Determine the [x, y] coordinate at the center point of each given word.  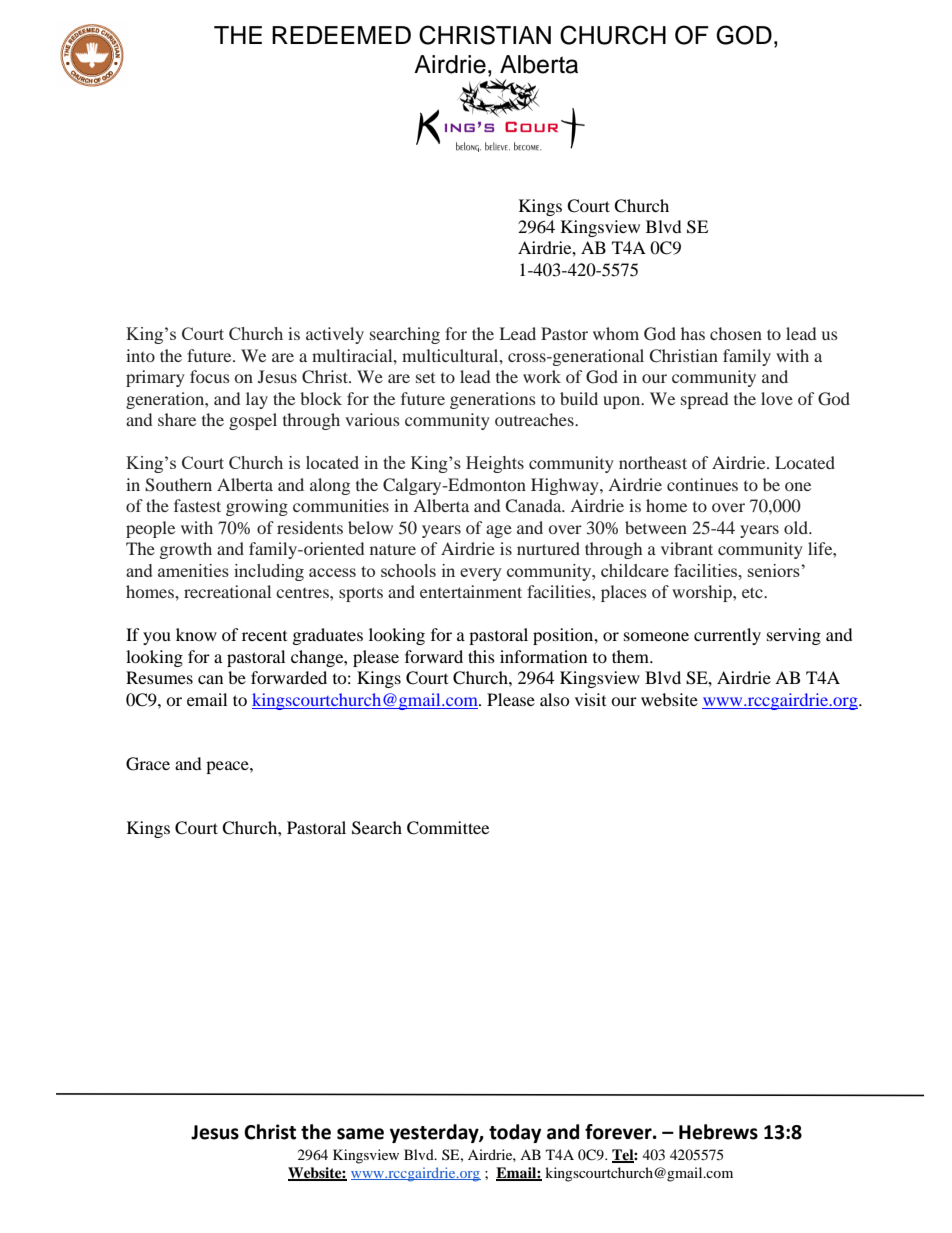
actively [335, 335]
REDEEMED [341, 35]
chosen [736, 333]
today [515, 1133]
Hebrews [718, 1132]
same [360, 1134]
